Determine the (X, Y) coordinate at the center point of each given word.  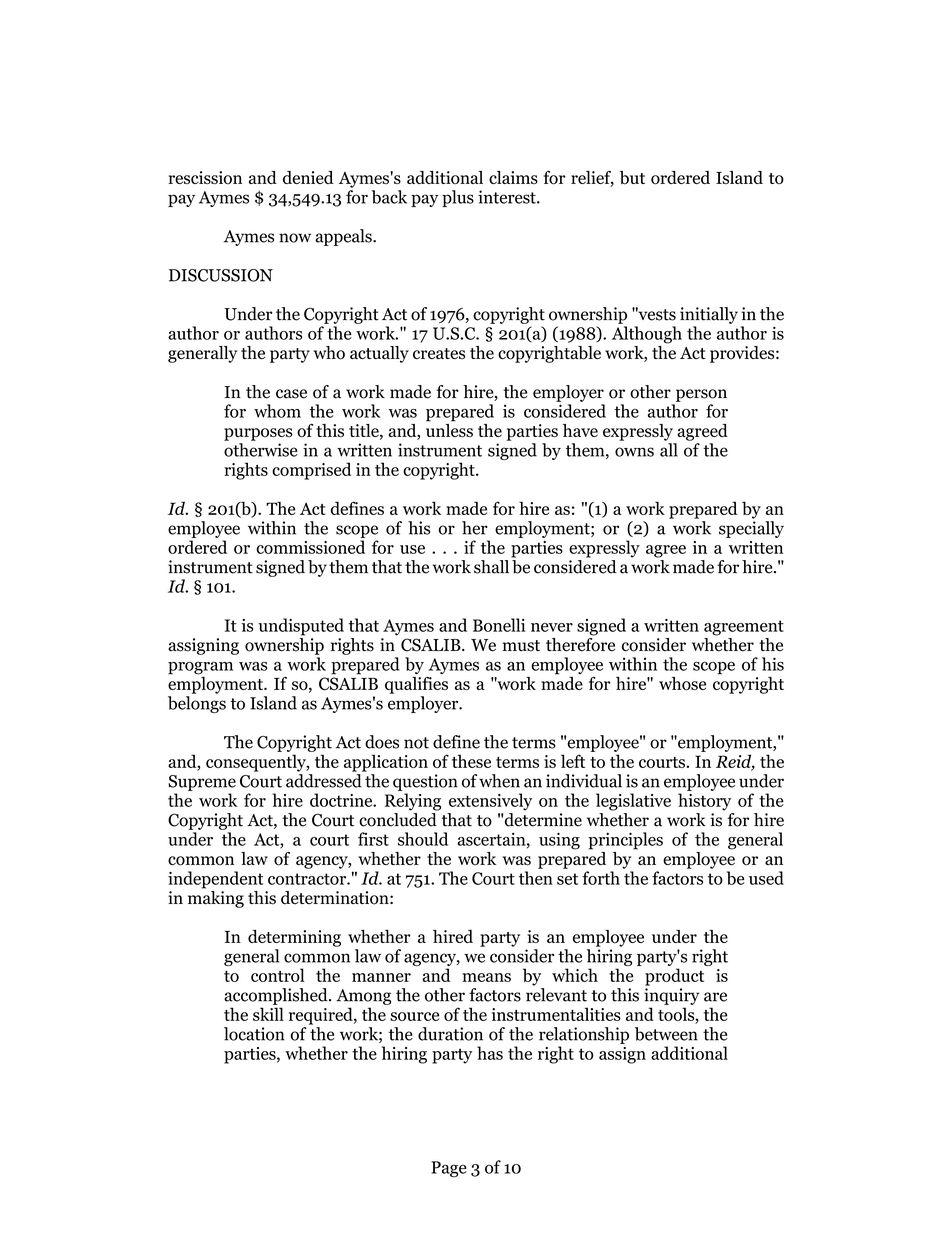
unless (449, 429)
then (536, 878)
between (666, 1034)
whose (682, 684)
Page (449, 1169)
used (766, 878)
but (632, 178)
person (701, 395)
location (254, 1034)
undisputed (301, 627)
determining (294, 938)
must (521, 646)
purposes (258, 434)
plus (458, 198)
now (295, 238)
